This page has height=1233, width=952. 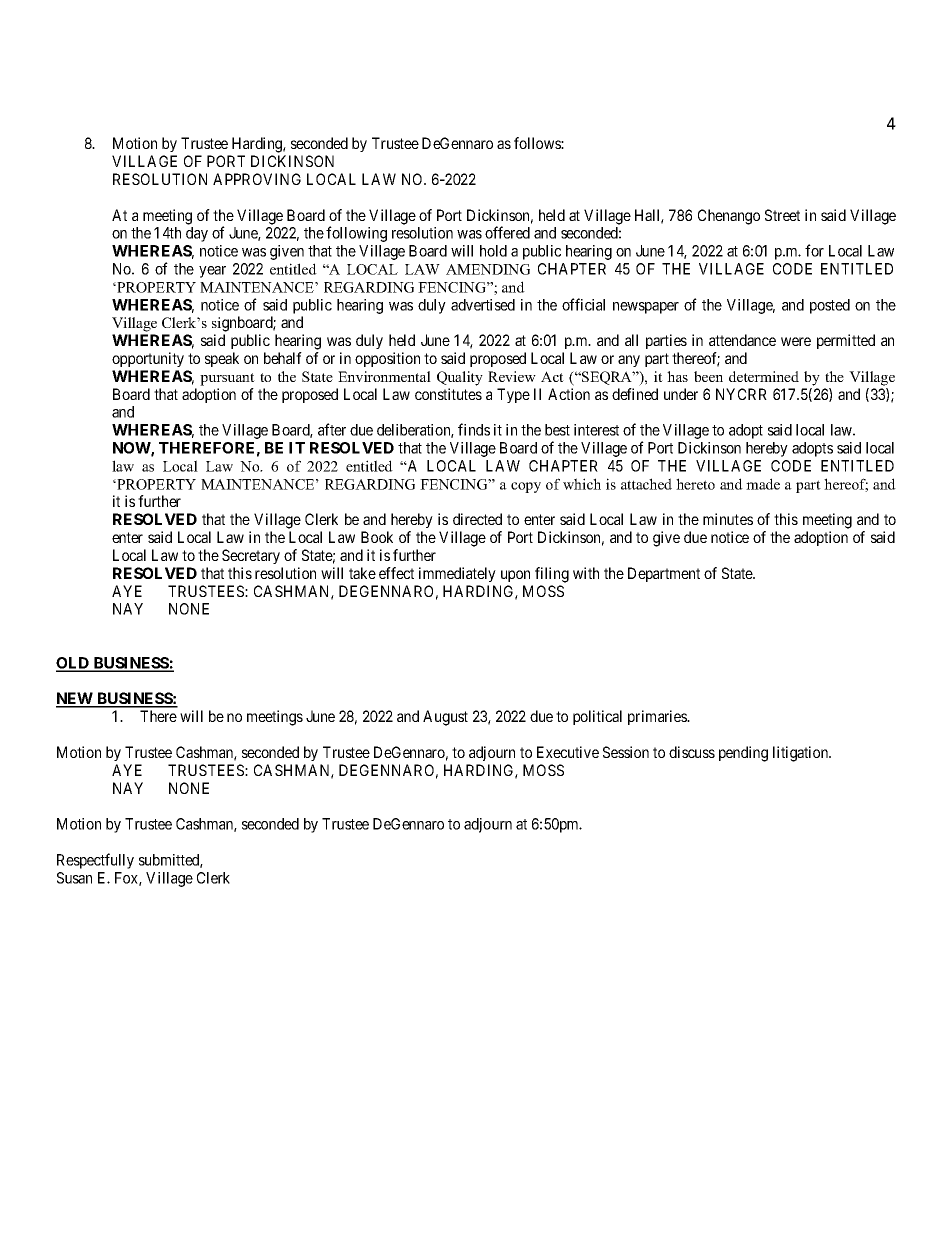 I want to click on Respectfully, so click(x=95, y=861).
